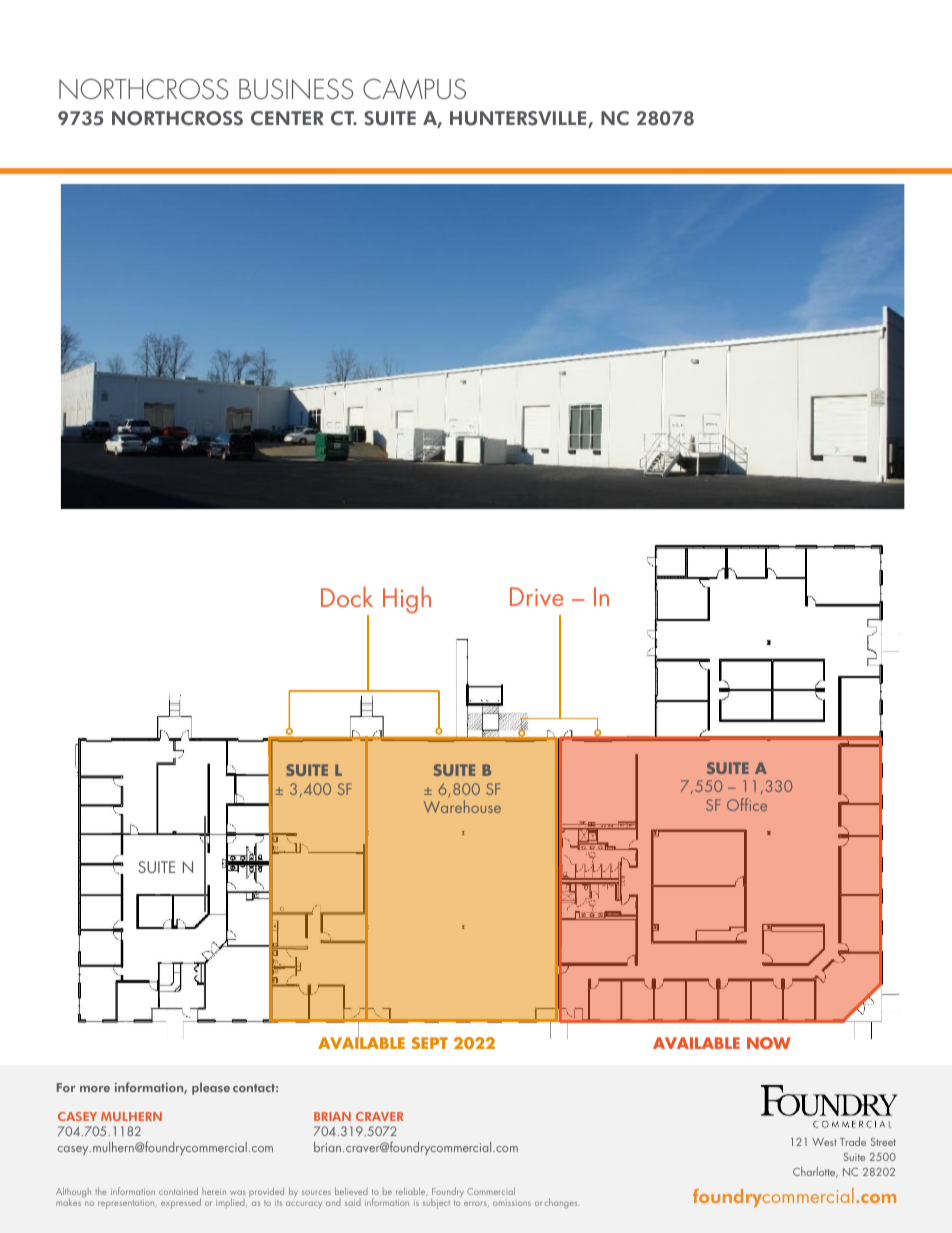  What do you see at coordinates (211, 1088) in the page?
I see `please` at bounding box center [211, 1088].
